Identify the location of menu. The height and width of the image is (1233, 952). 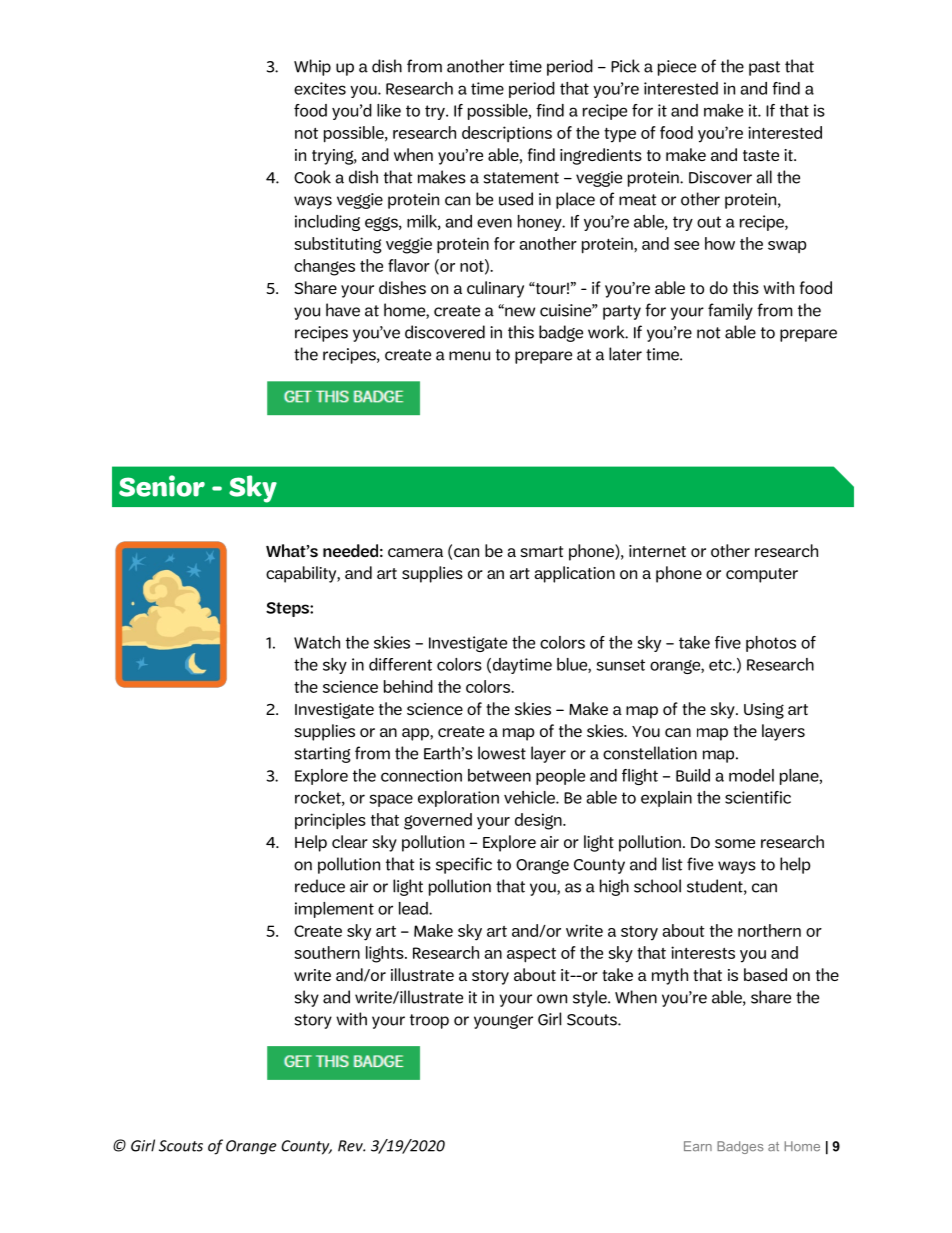
(469, 356).
